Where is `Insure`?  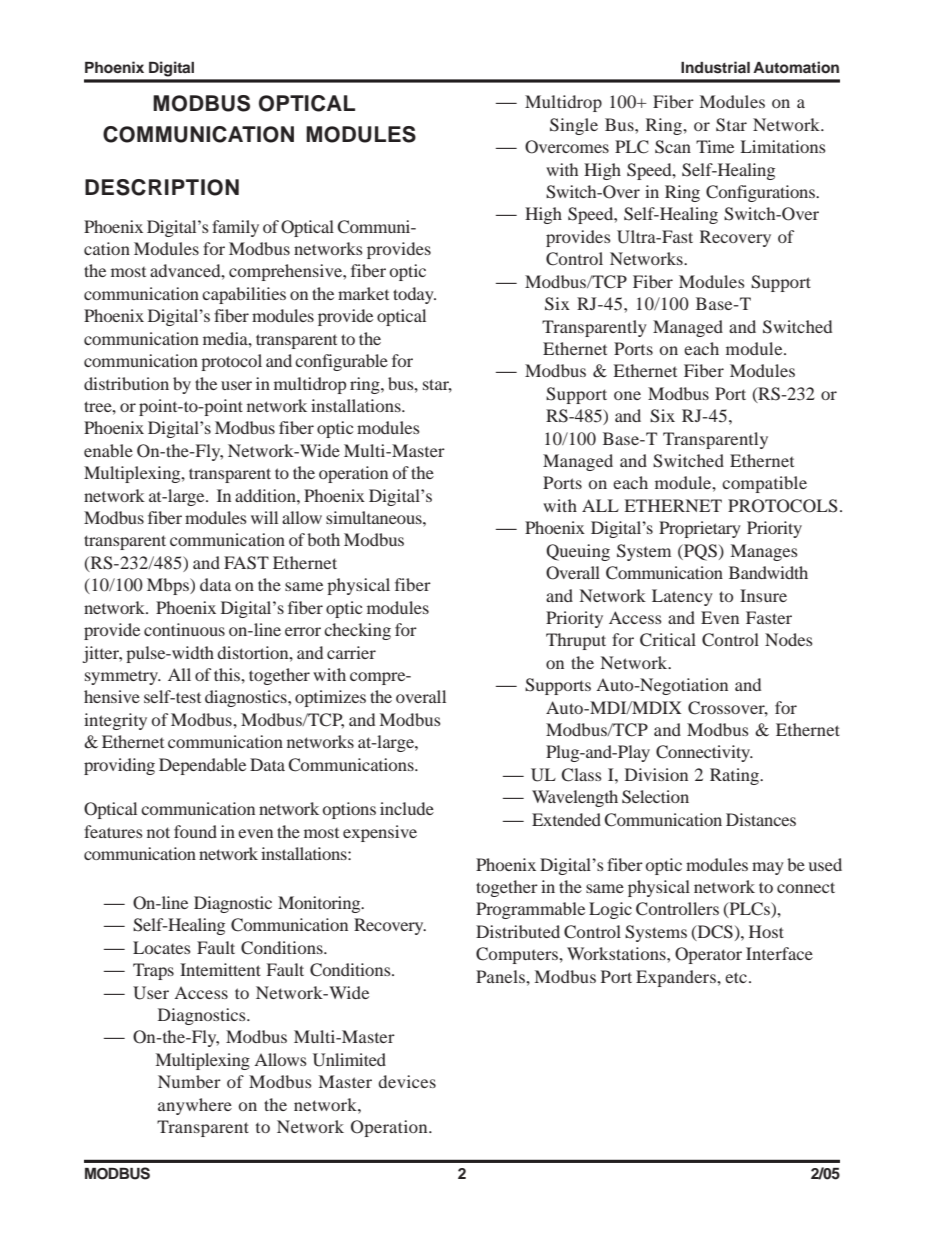 Insure is located at coordinates (763, 595).
